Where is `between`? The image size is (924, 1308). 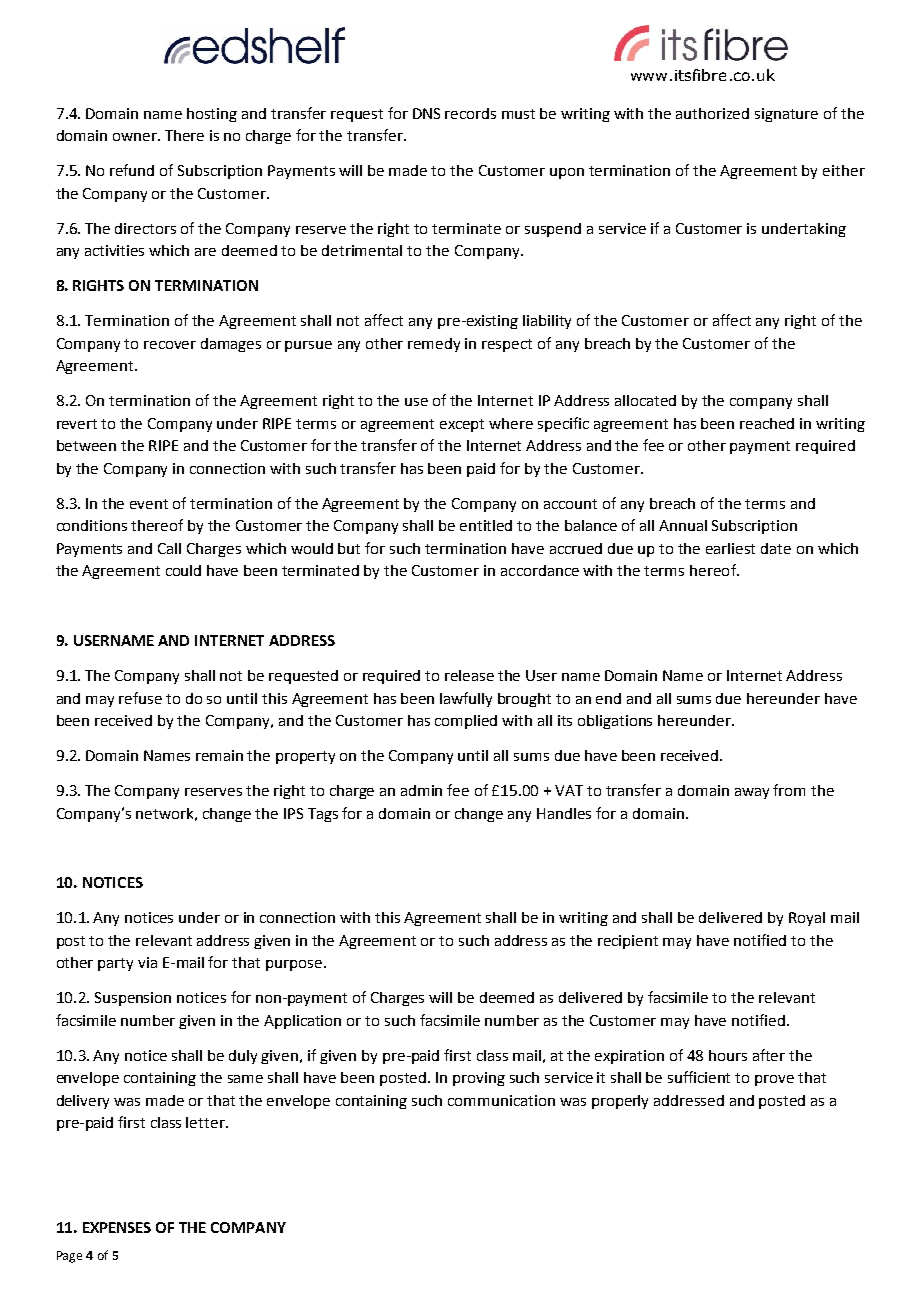 between is located at coordinates (86, 445).
